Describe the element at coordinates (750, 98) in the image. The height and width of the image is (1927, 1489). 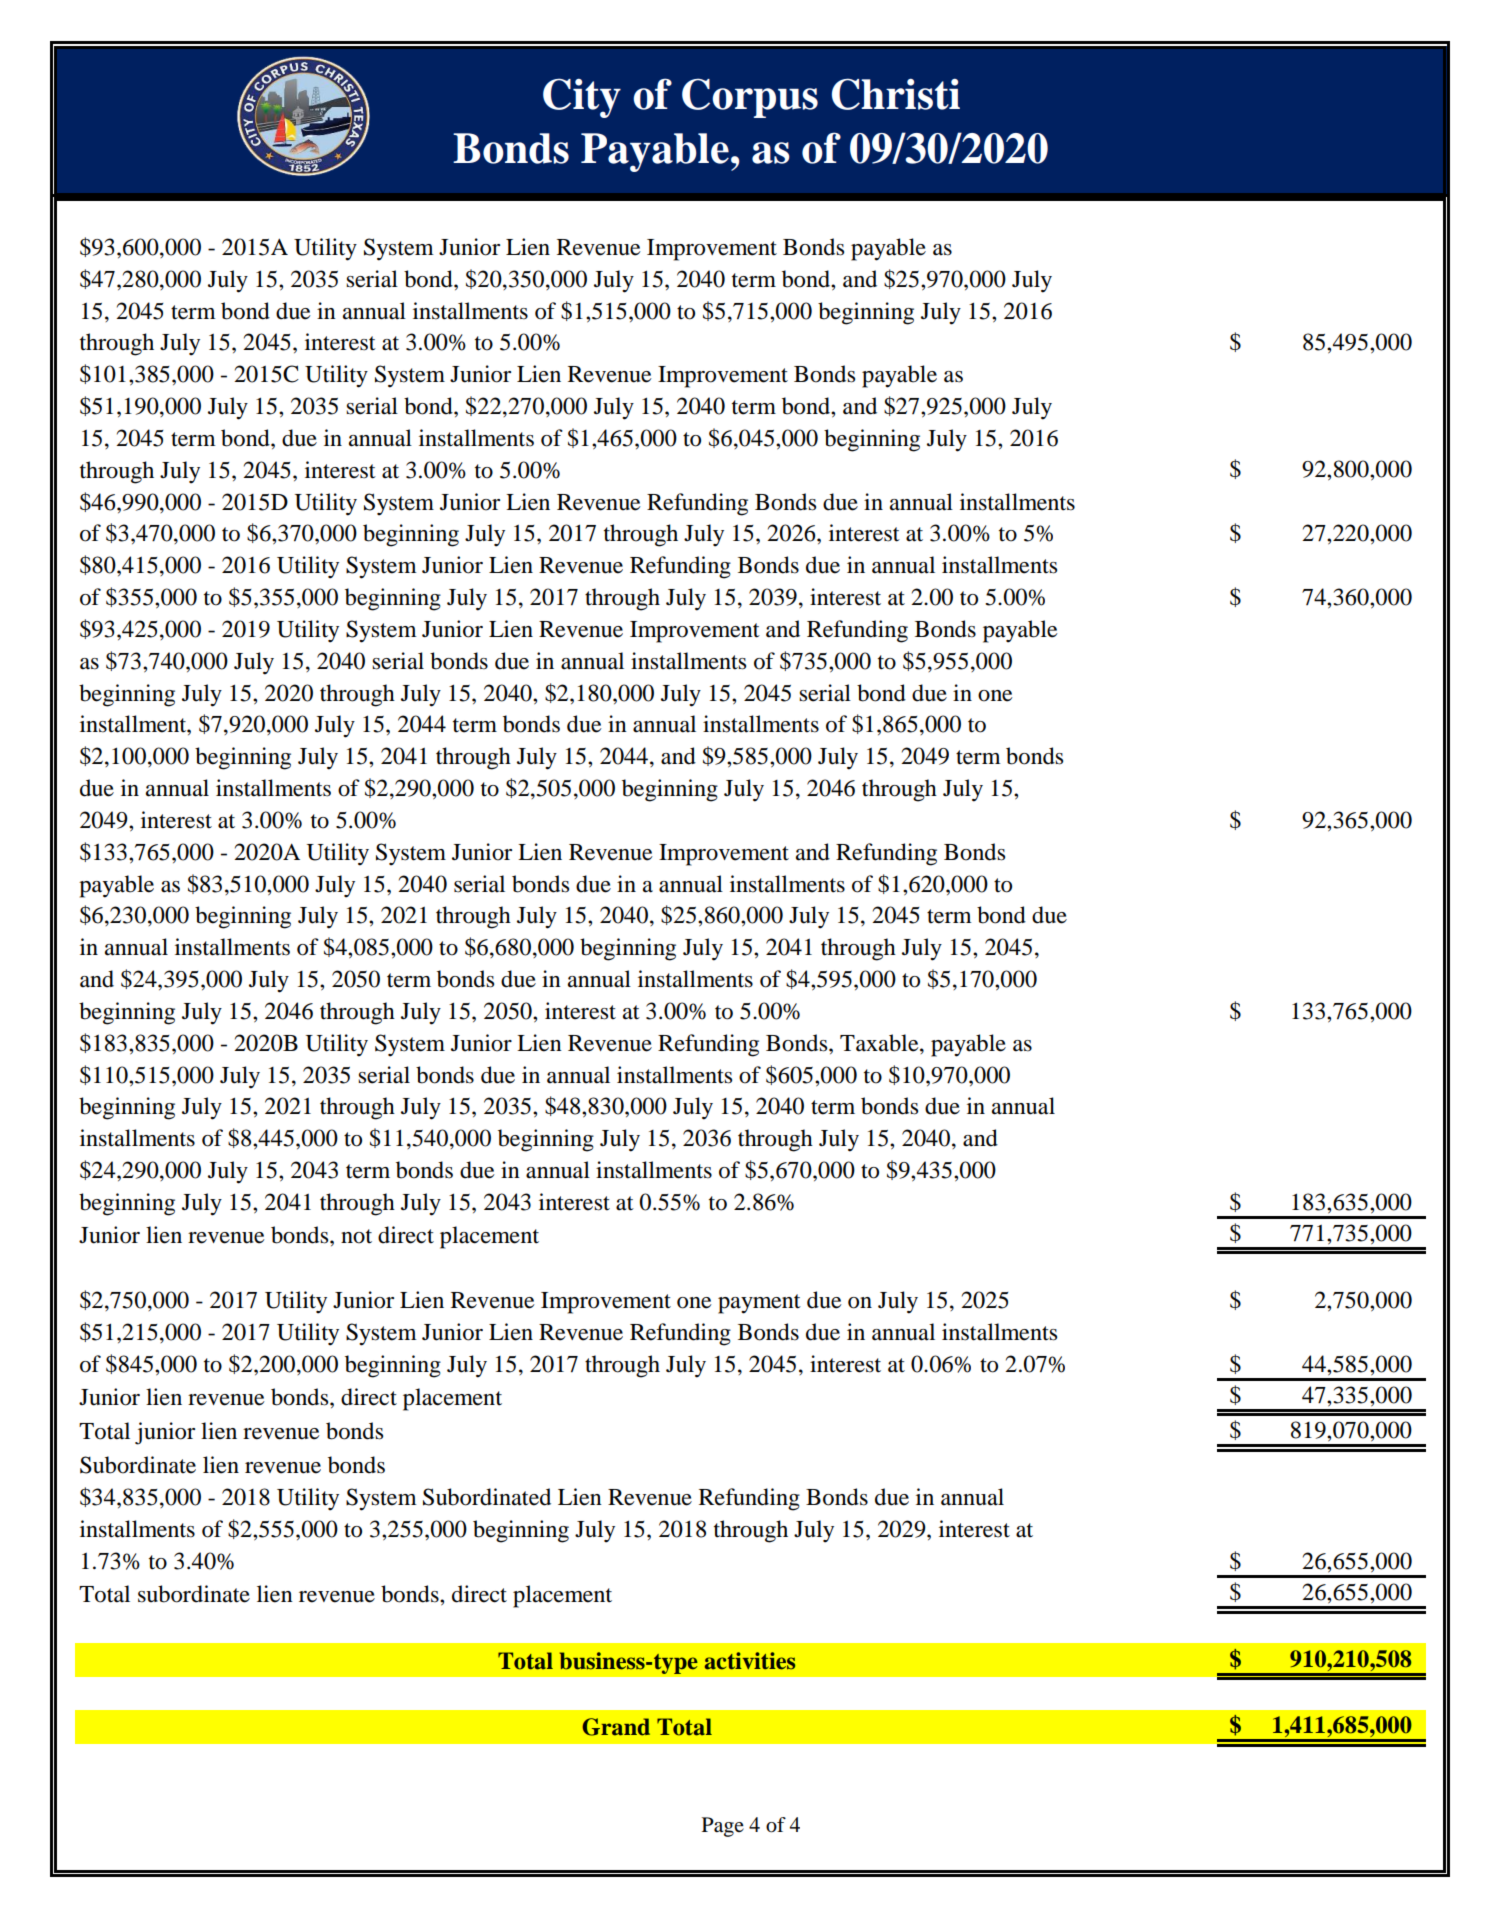
I see `Corpus` at that location.
